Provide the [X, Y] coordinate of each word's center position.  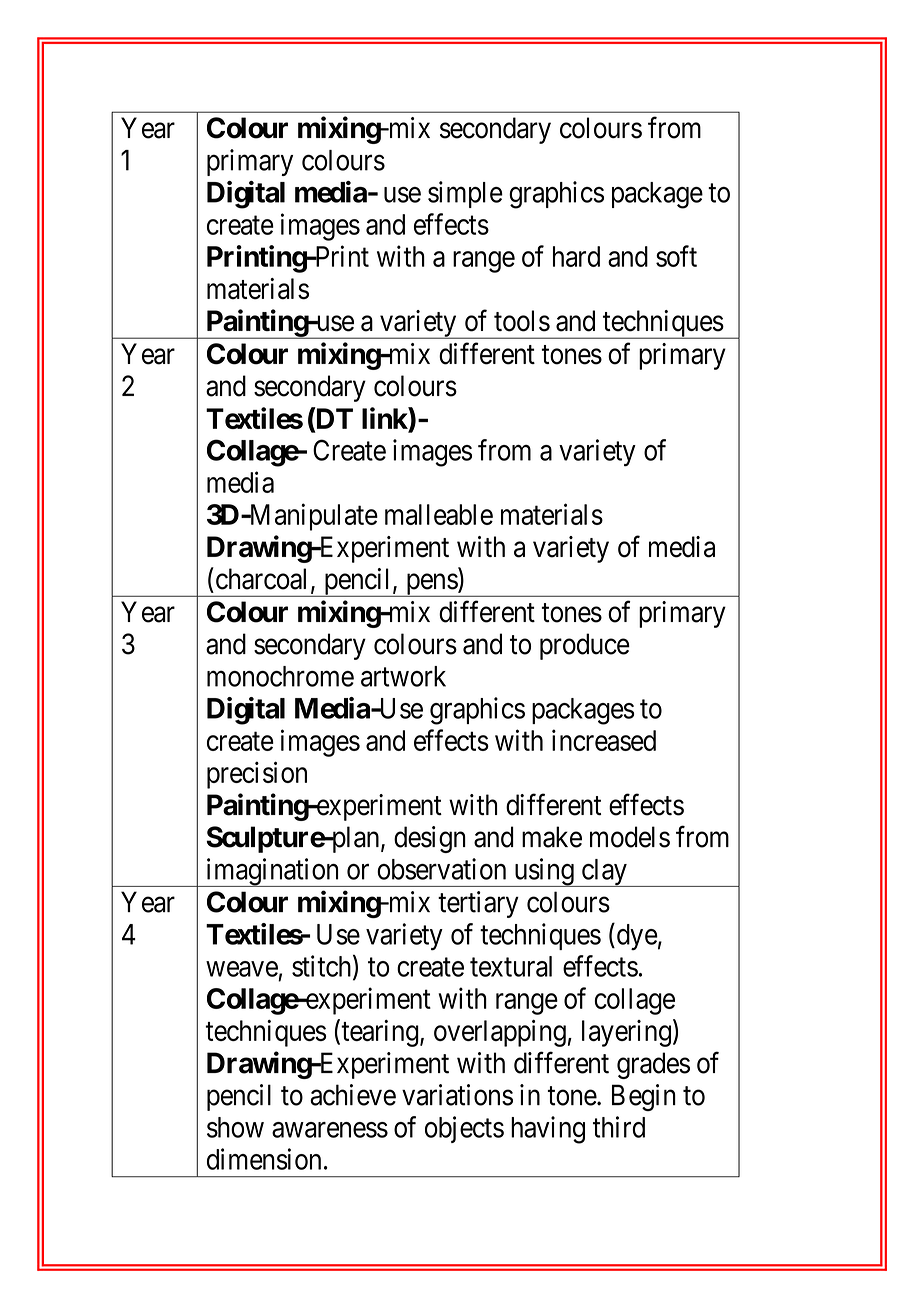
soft [676, 256]
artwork [403, 676]
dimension [264, 1159]
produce [585, 646]
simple [465, 194]
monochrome [280, 676]
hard [576, 256]
